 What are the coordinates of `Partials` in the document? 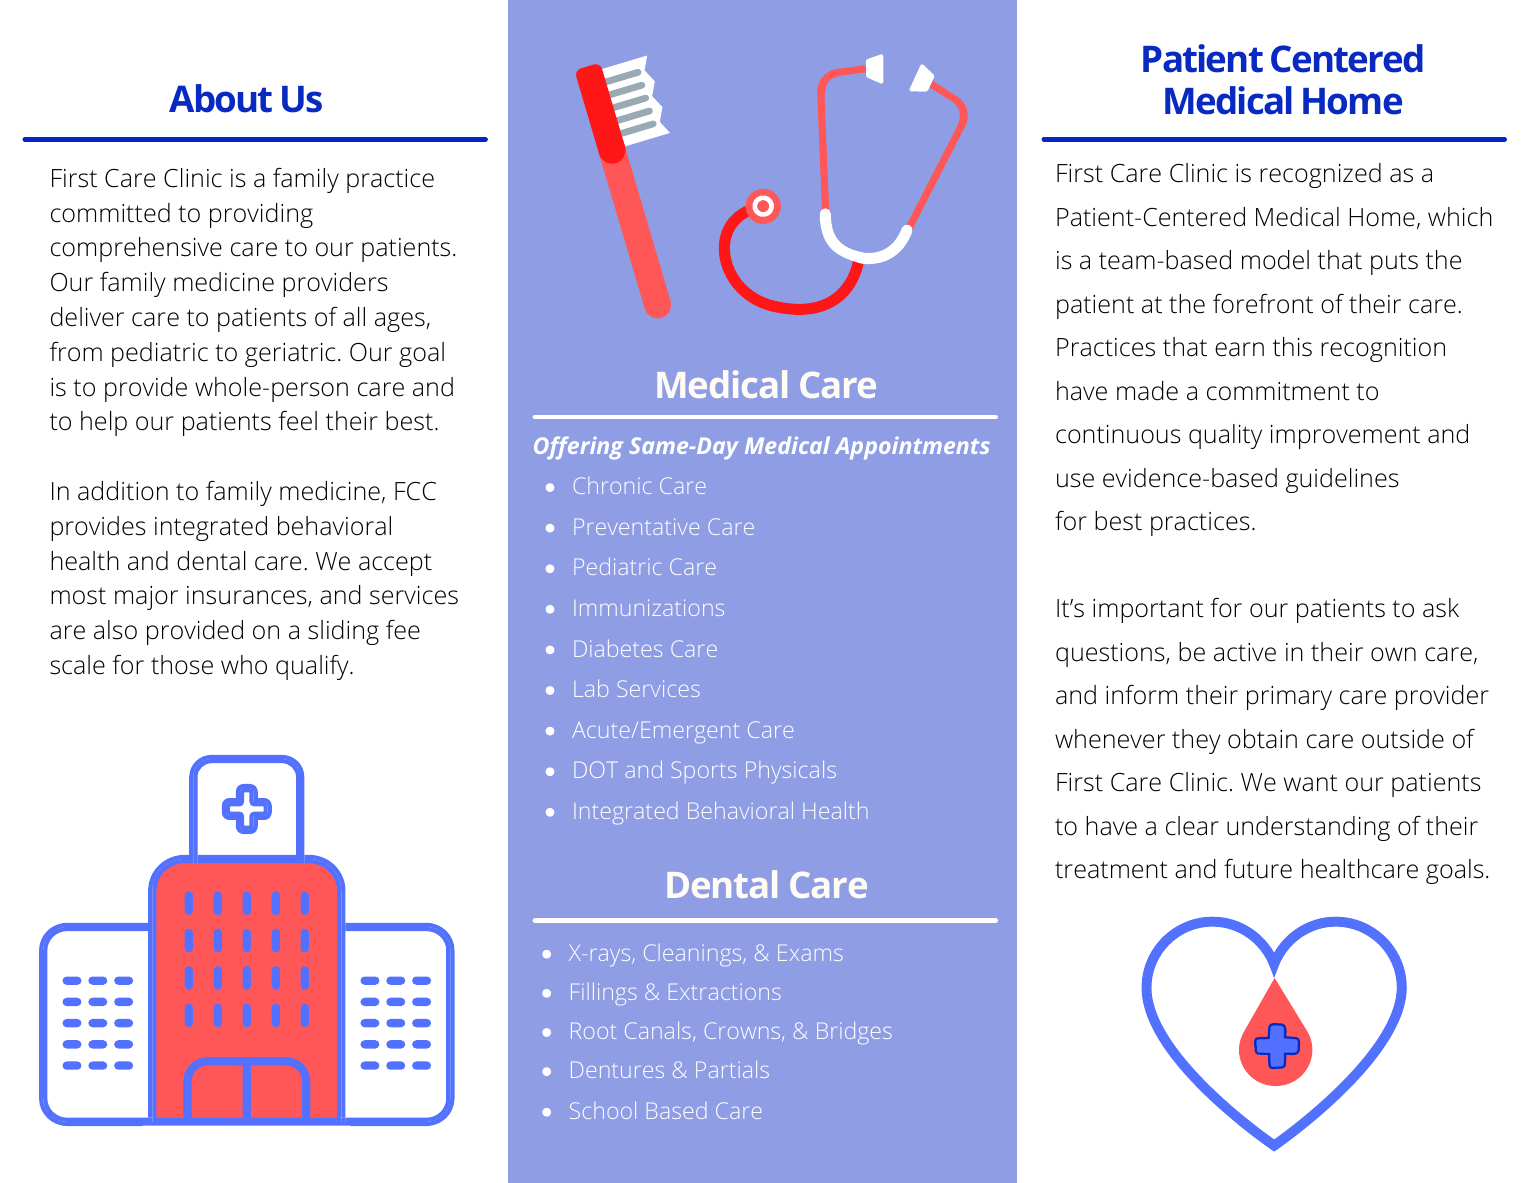 It's located at (732, 1069).
